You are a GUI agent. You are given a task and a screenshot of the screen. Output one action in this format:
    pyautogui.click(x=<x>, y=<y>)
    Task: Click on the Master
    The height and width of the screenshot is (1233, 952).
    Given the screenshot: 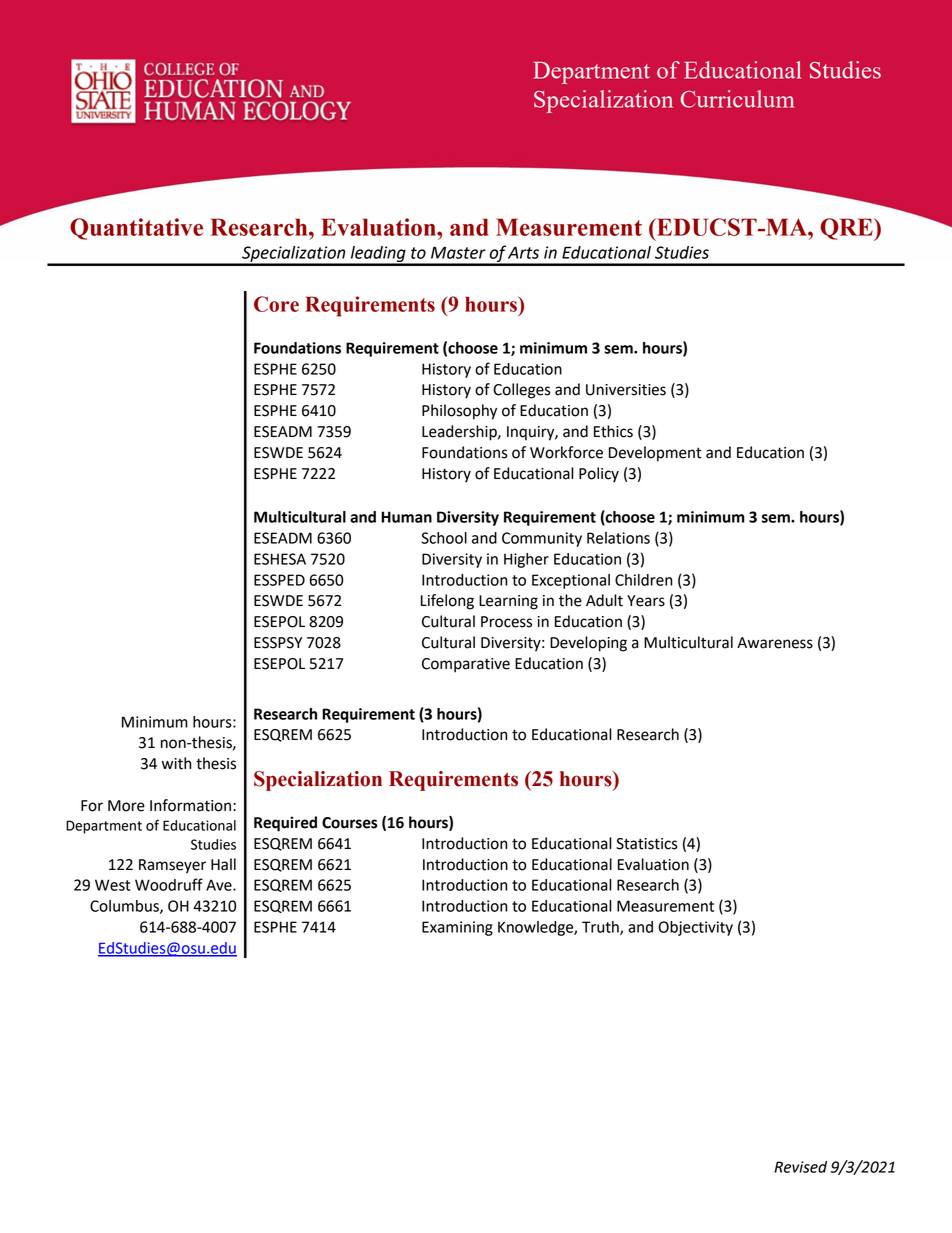 What is the action you would take?
    pyautogui.click(x=458, y=252)
